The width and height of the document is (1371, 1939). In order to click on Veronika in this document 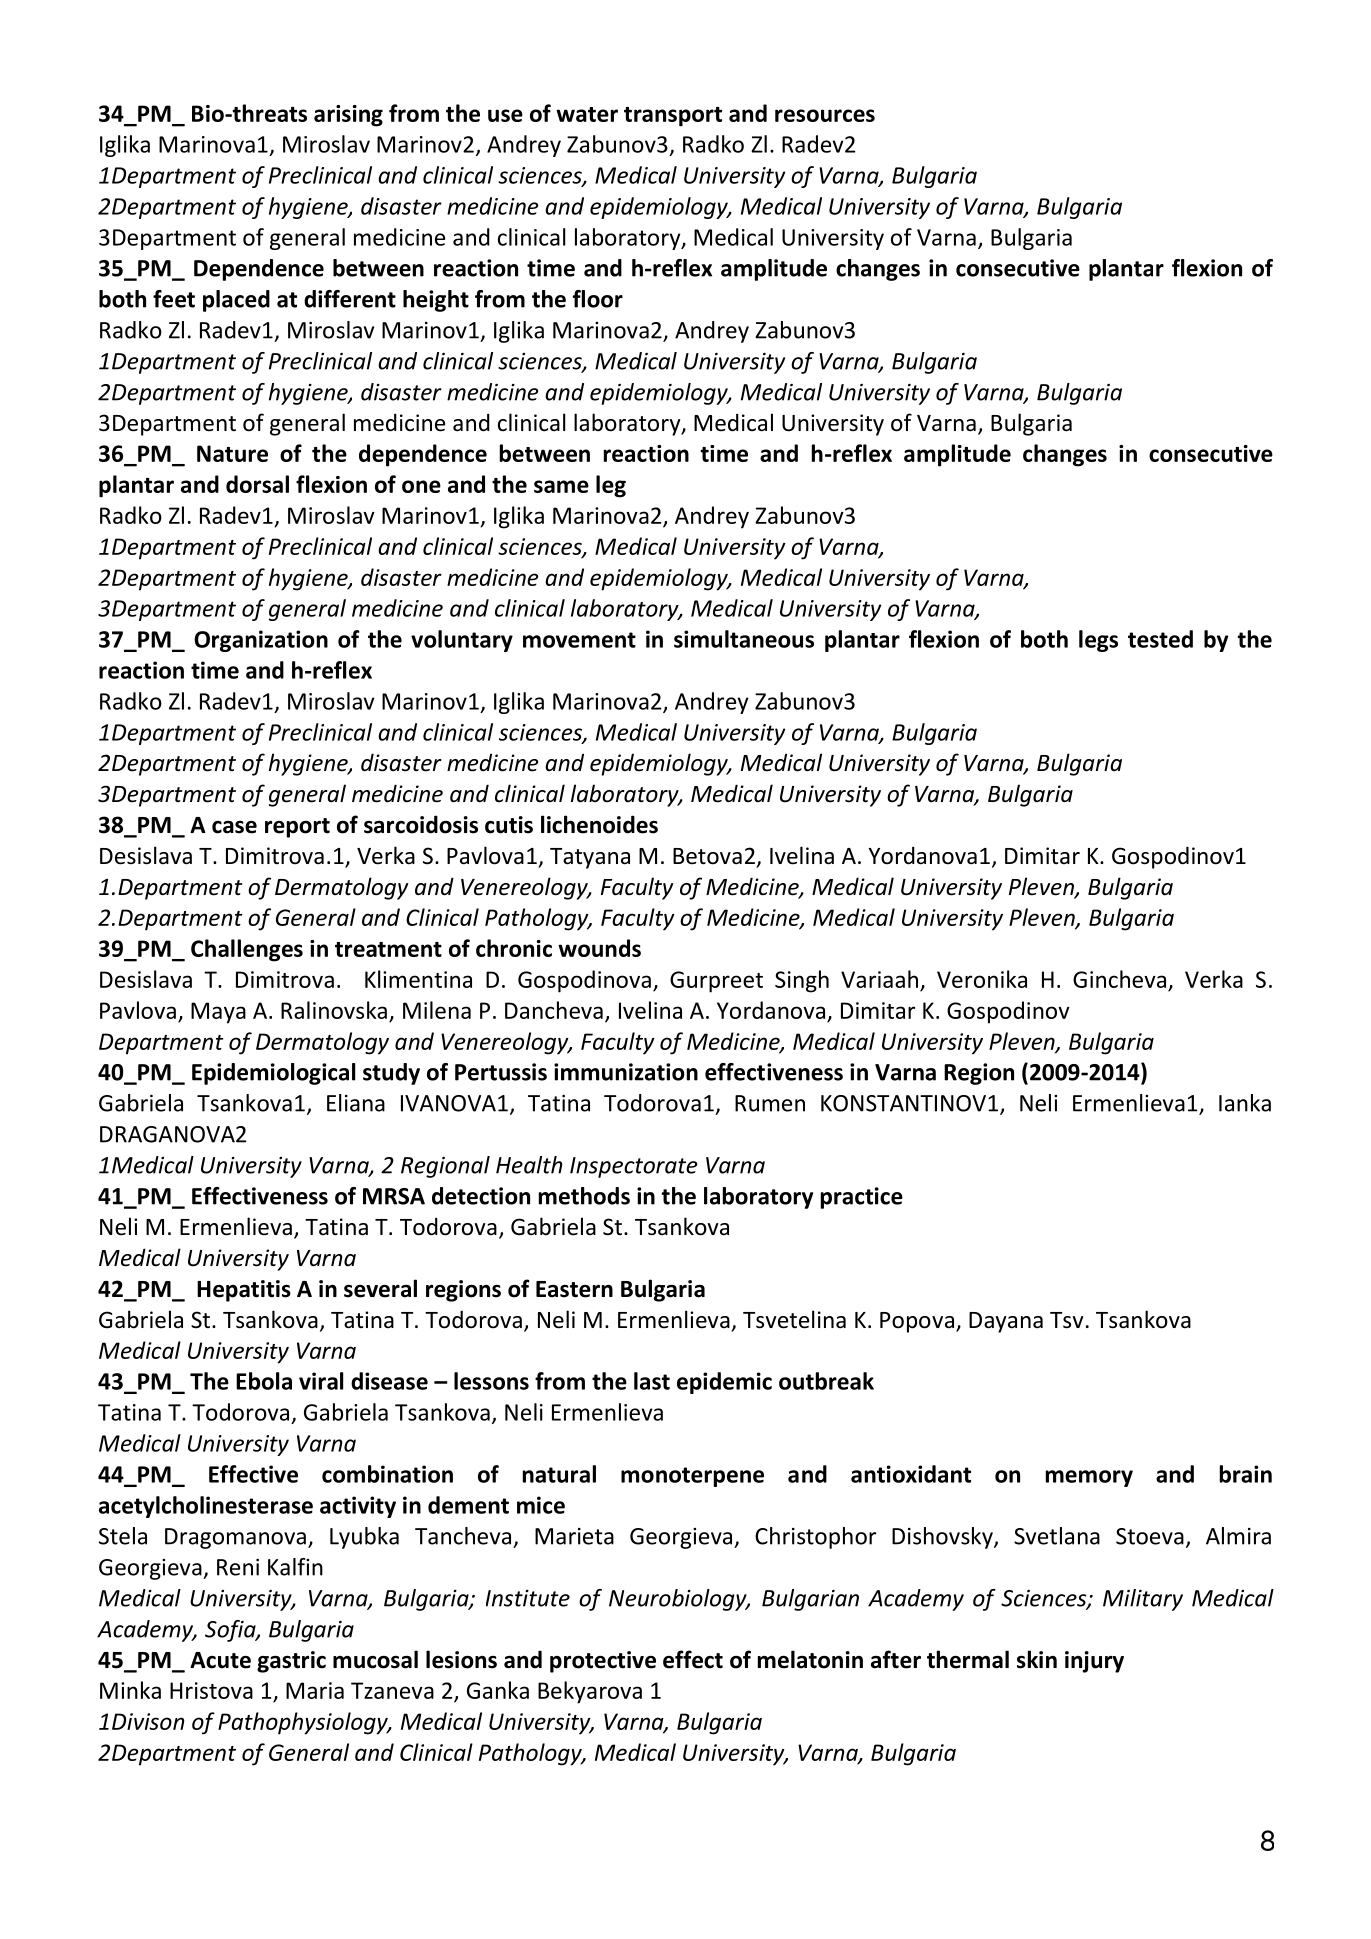, I will do `click(982, 979)`.
